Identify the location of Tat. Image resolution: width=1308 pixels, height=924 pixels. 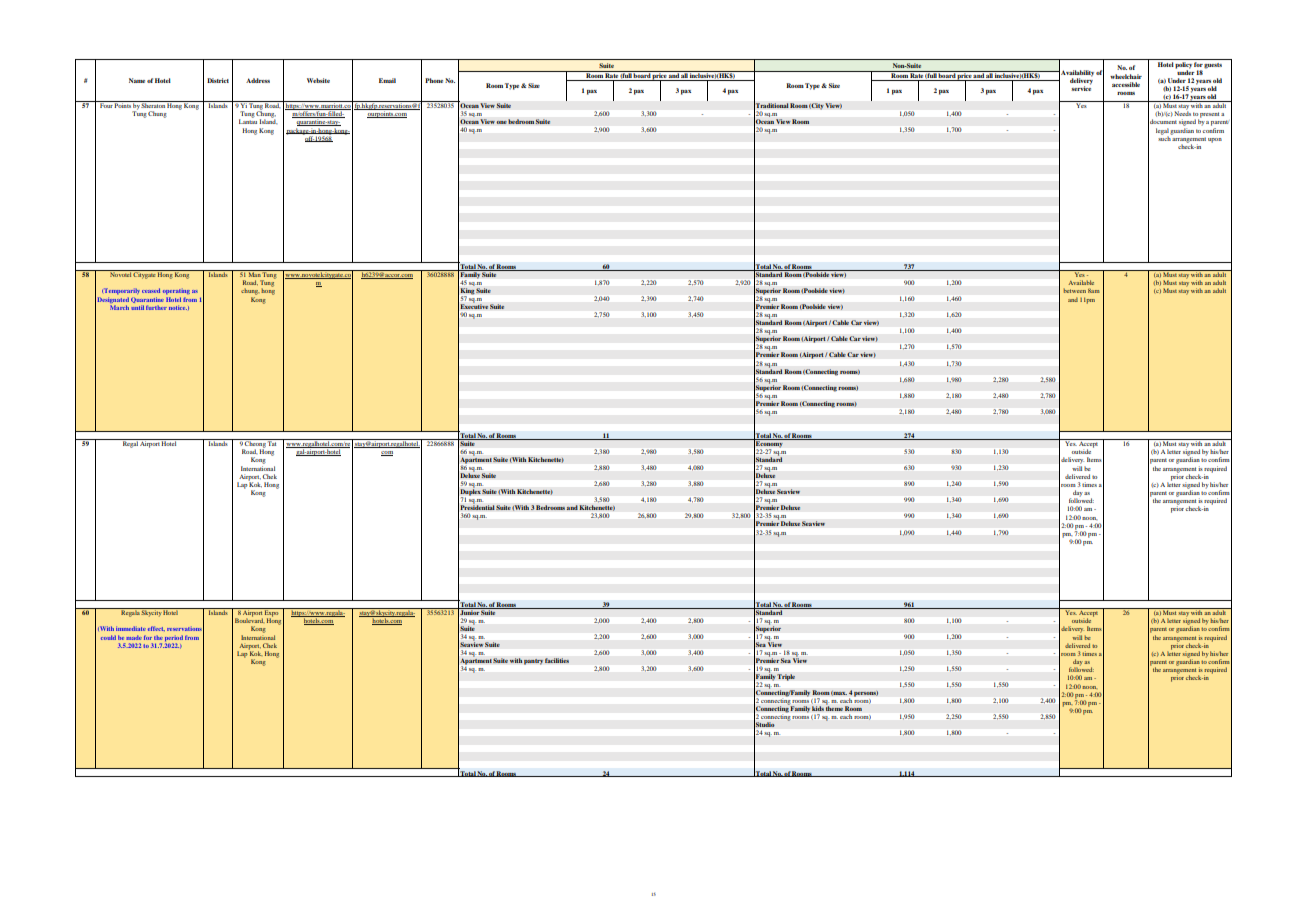
(272, 442).
